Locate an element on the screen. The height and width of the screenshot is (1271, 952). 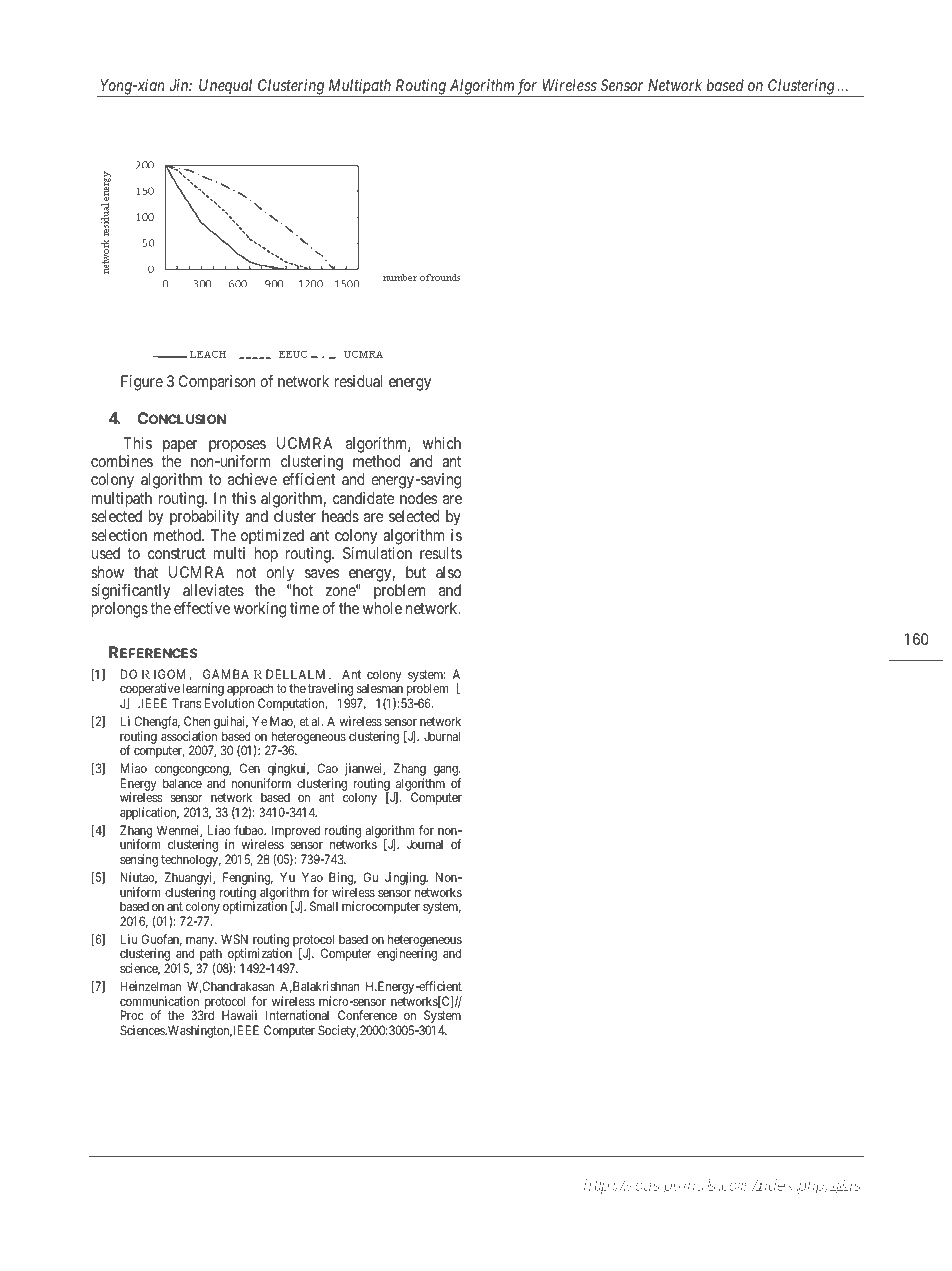
cooperative is located at coordinates (150, 691).
